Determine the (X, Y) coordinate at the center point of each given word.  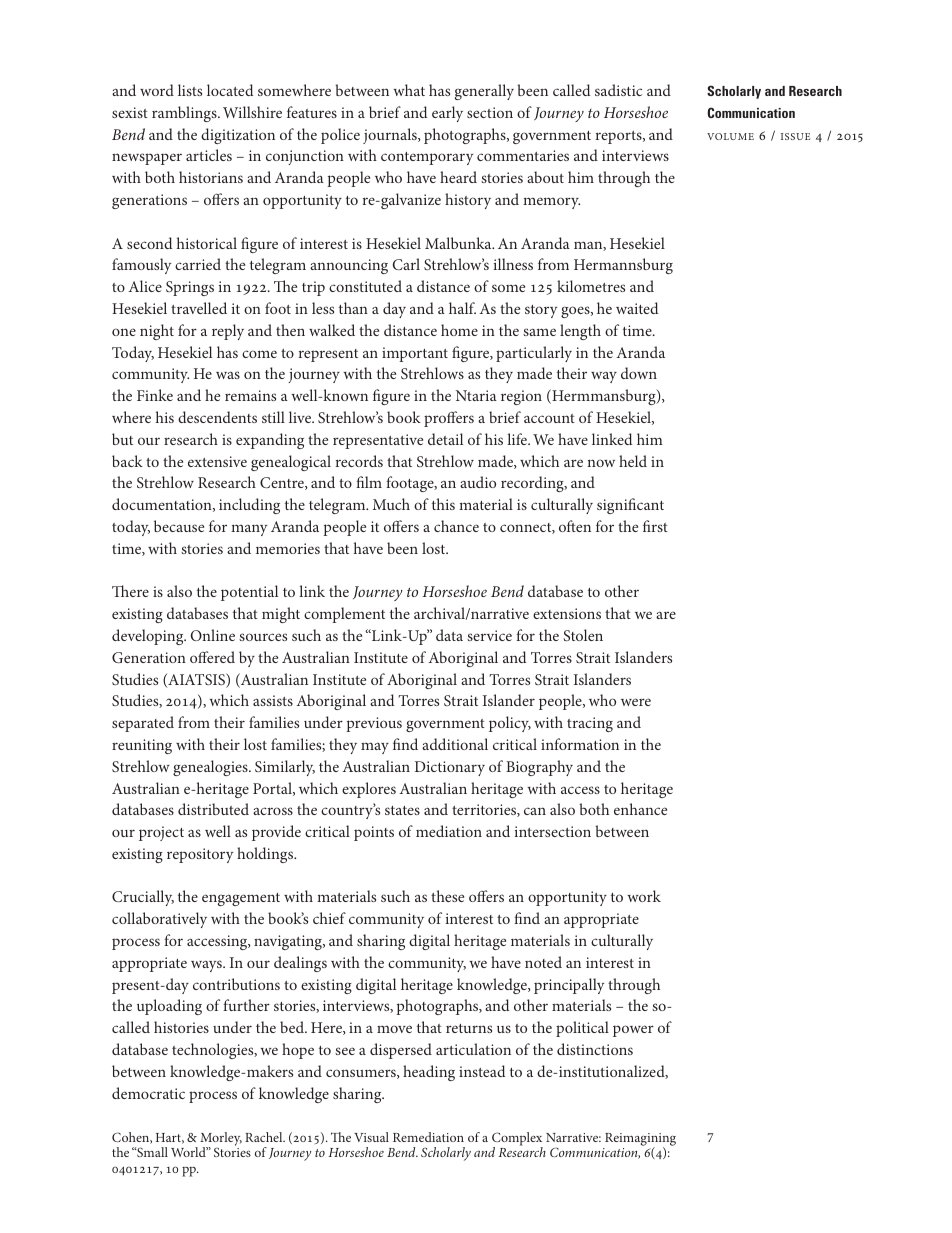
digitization (238, 136)
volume (730, 136)
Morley (221, 1140)
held (633, 461)
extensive (217, 461)
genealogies (211, 768)
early (447, 114)
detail (445, 439)
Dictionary (450, 768)
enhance (640, 809)
